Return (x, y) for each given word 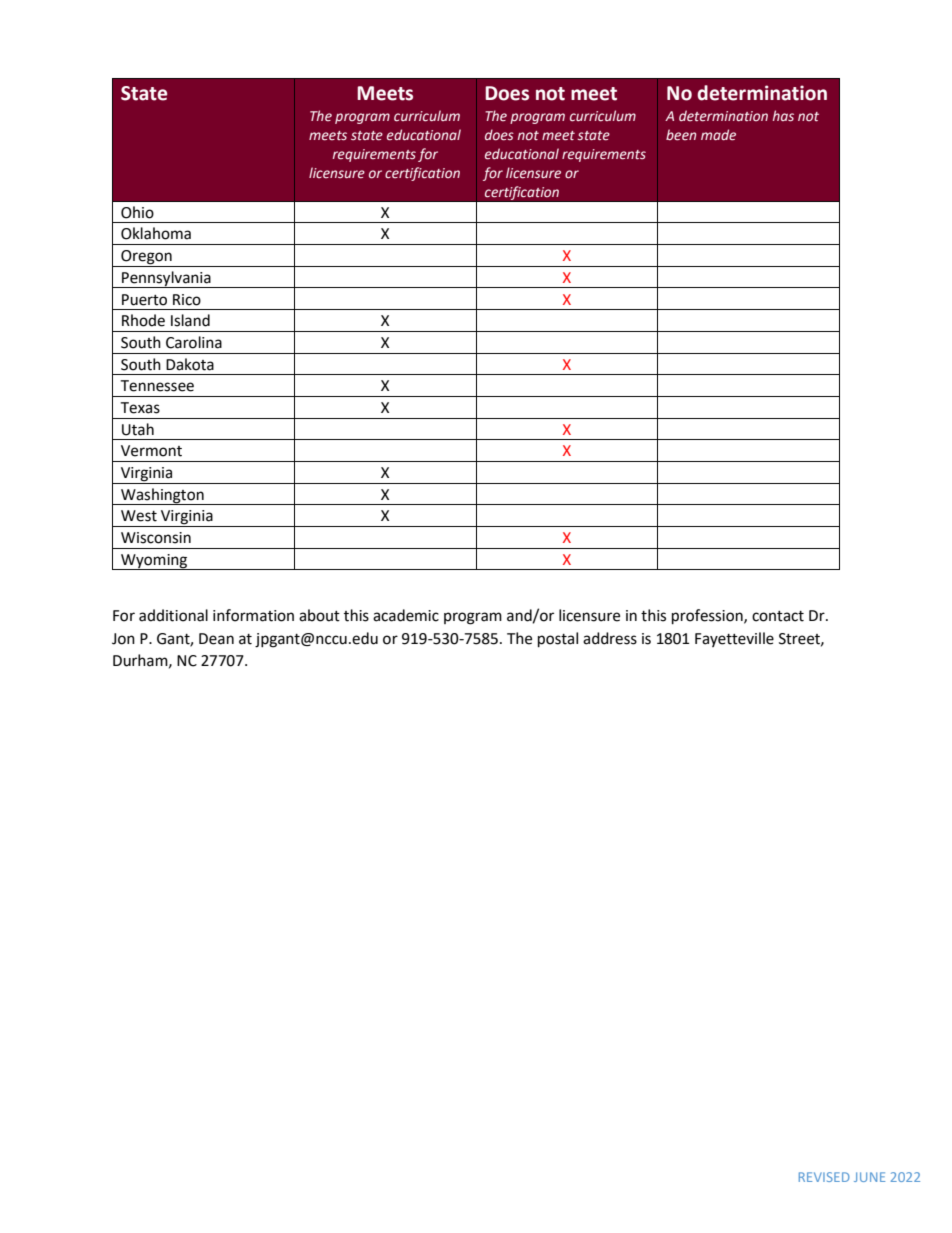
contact (778, 616)
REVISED (824, 1177)
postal (558, 640)
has (783, 116)
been (681, 135)
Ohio (137, 212)
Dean (216, 639)
